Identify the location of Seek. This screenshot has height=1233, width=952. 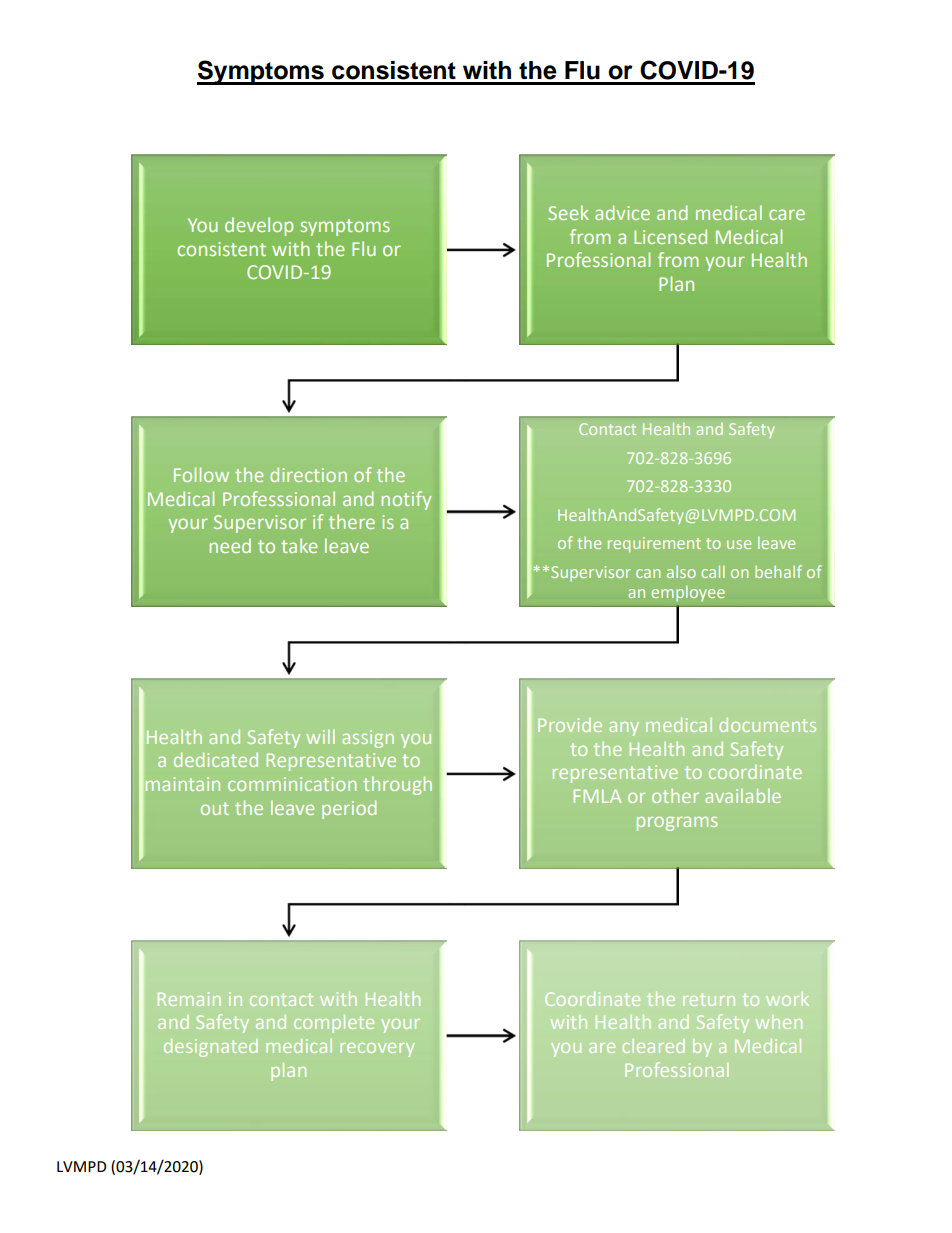
(568, 212).
